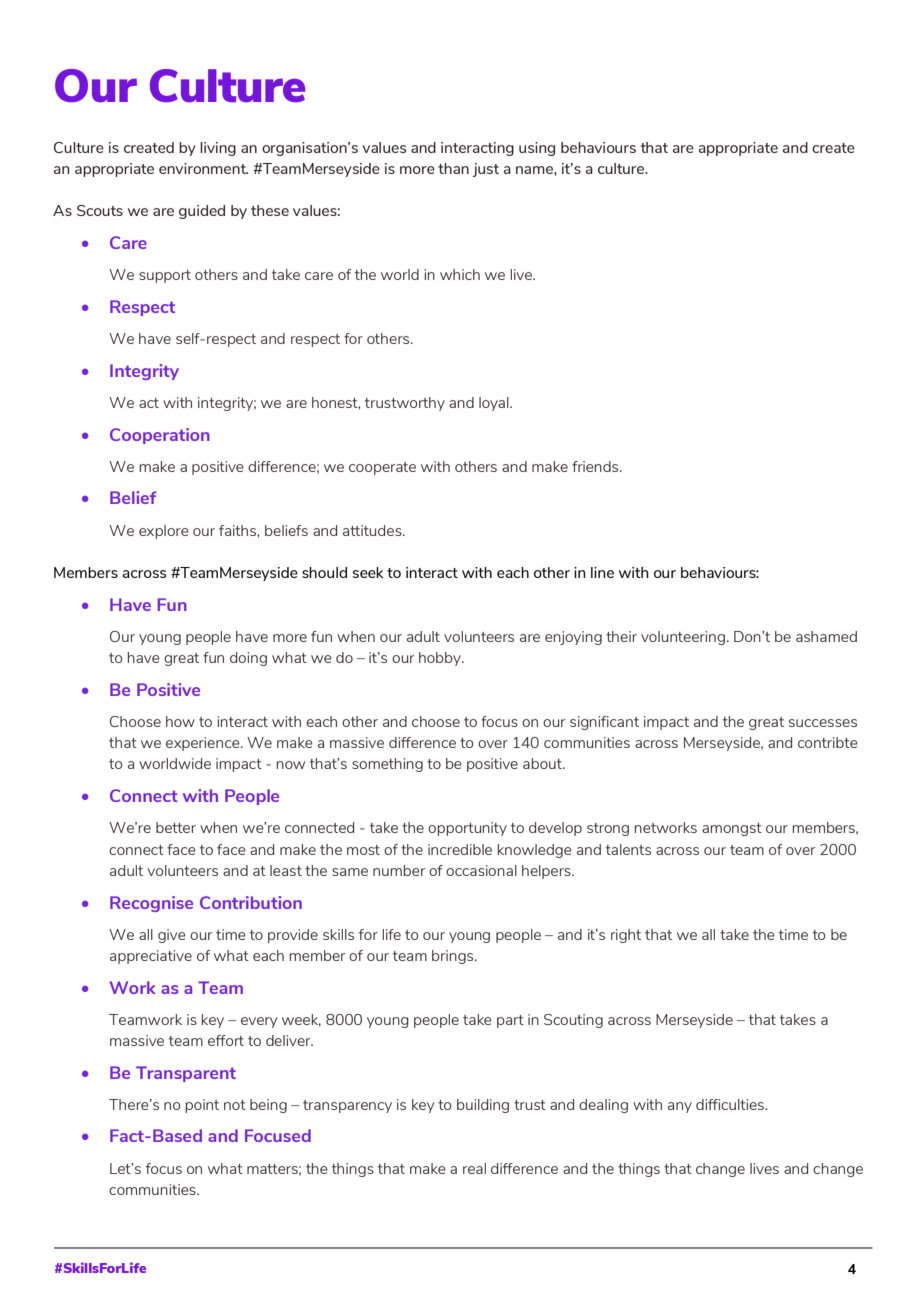 The width and height of the screenshot is (924, 1308). I want to click on Recognise, so click(151, 904).
